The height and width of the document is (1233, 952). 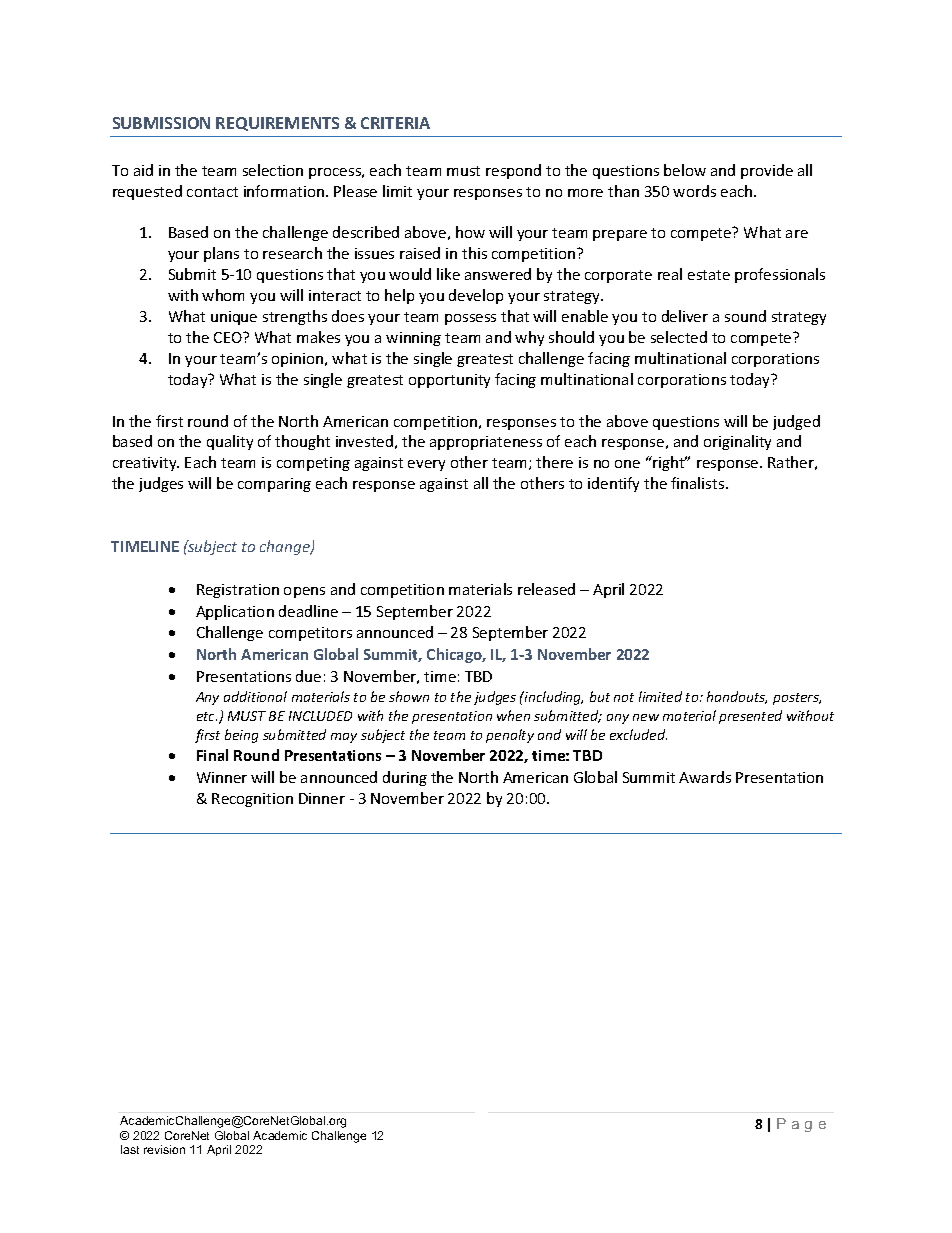 I want to click on Awards, so click(x=705, y=777).
